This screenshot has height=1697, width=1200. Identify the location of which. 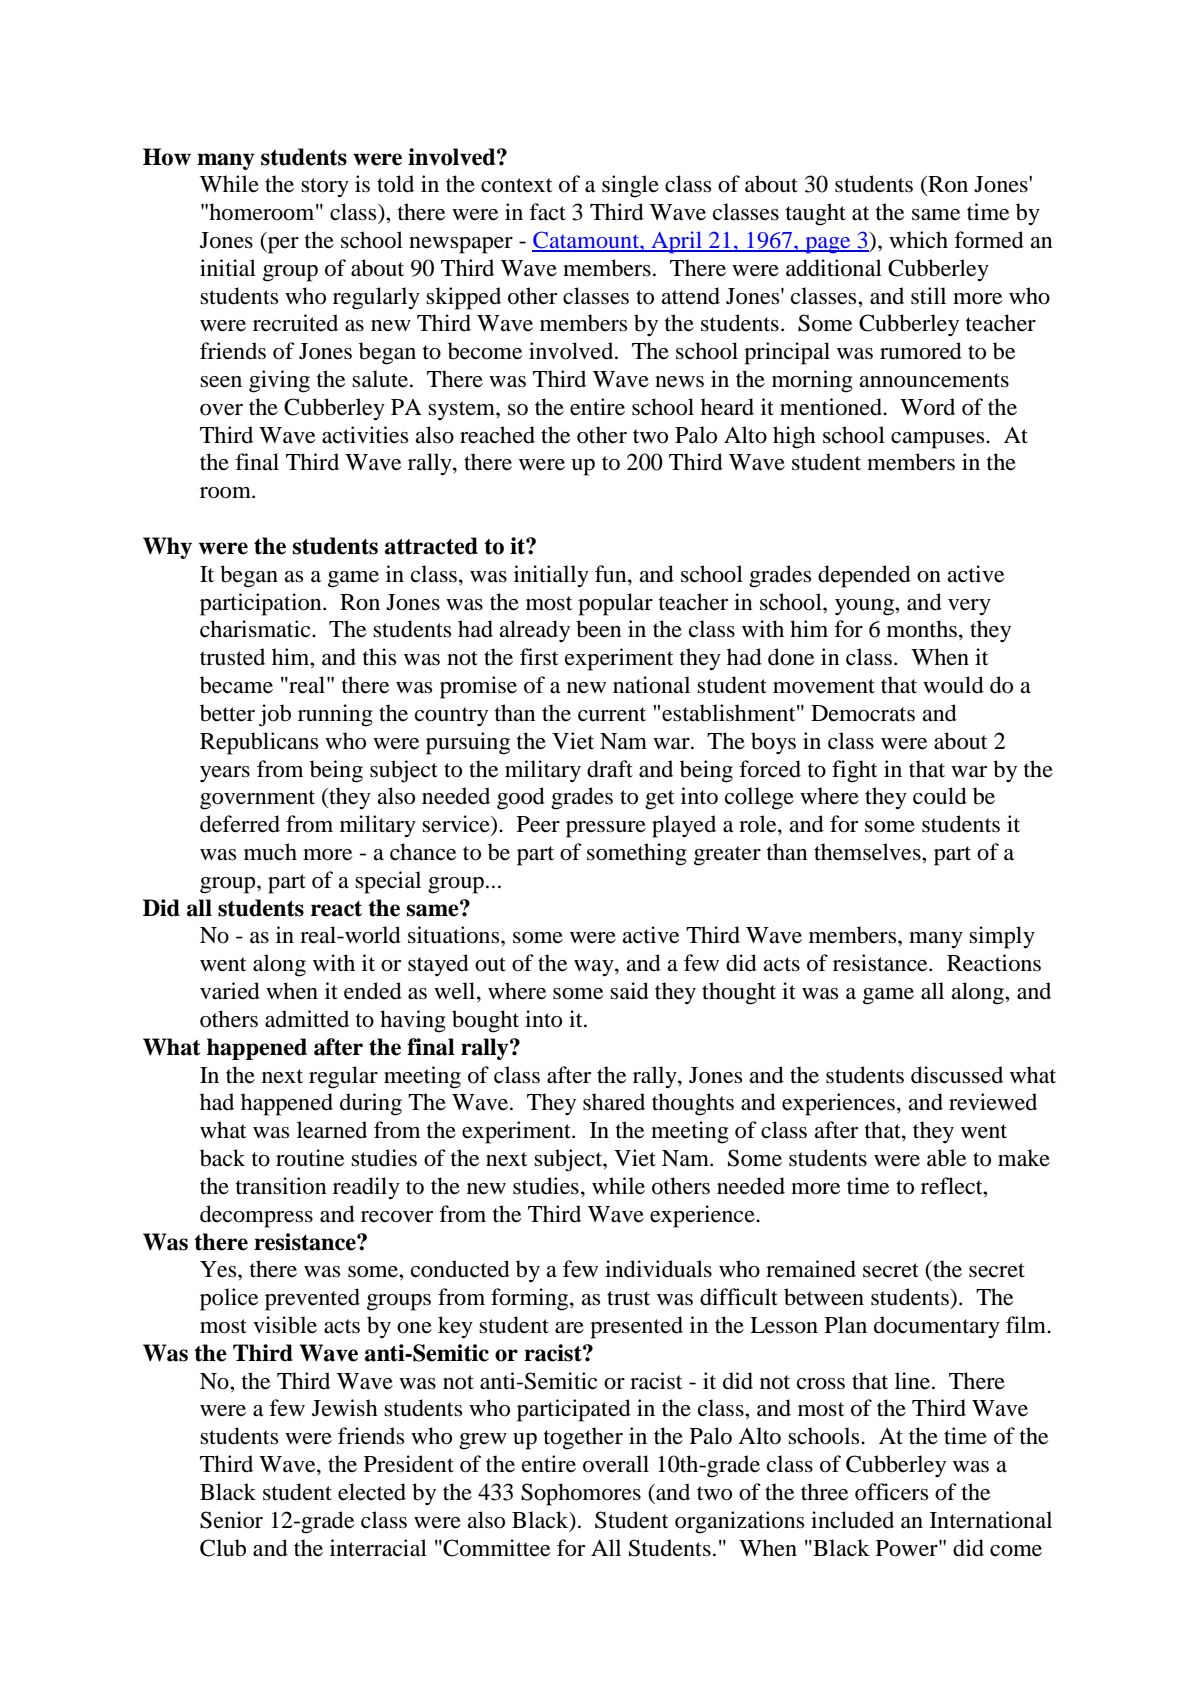
(918, 240).
